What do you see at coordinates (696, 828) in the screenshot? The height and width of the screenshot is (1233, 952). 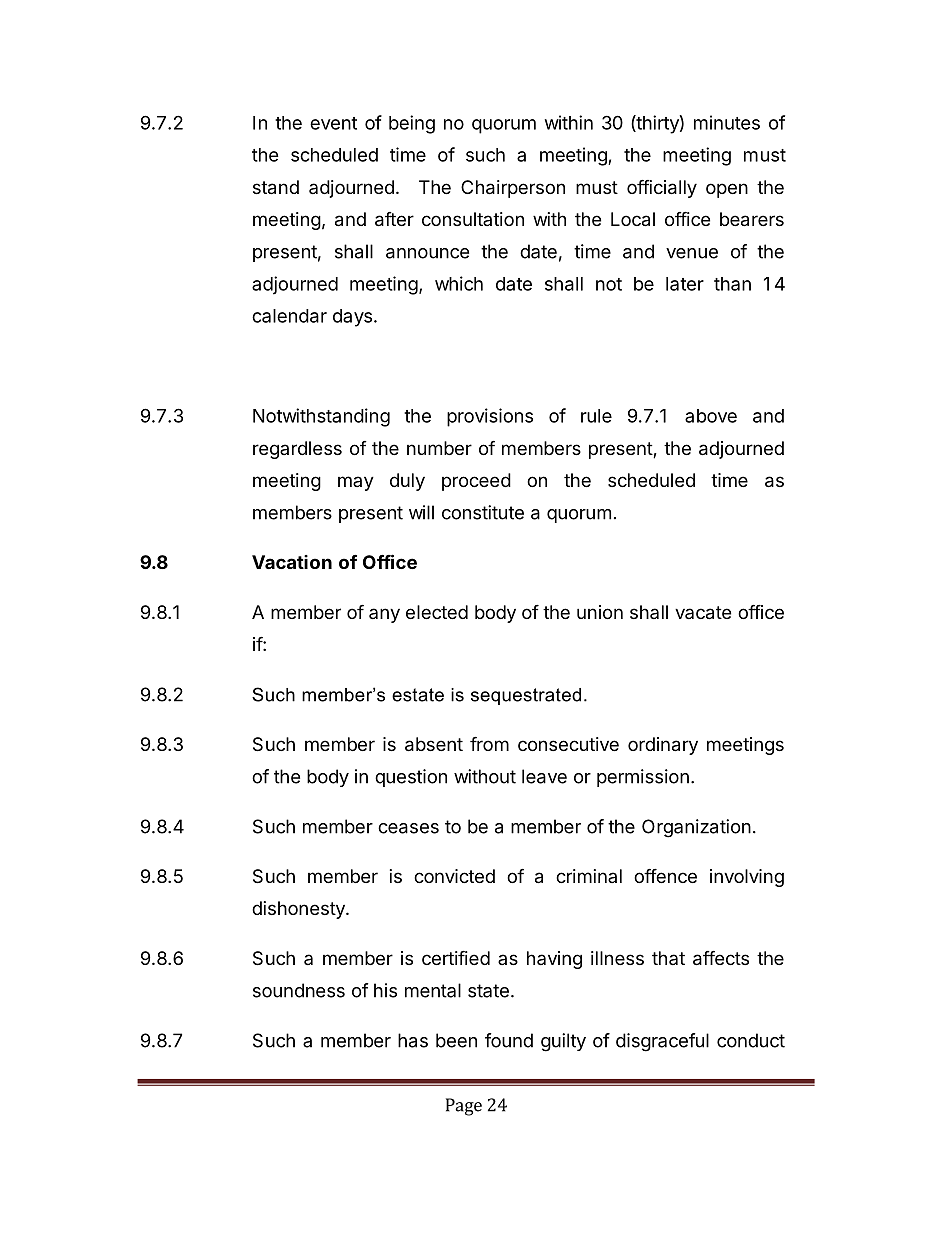 I see `Organization` at bounding box center [696, 828].
